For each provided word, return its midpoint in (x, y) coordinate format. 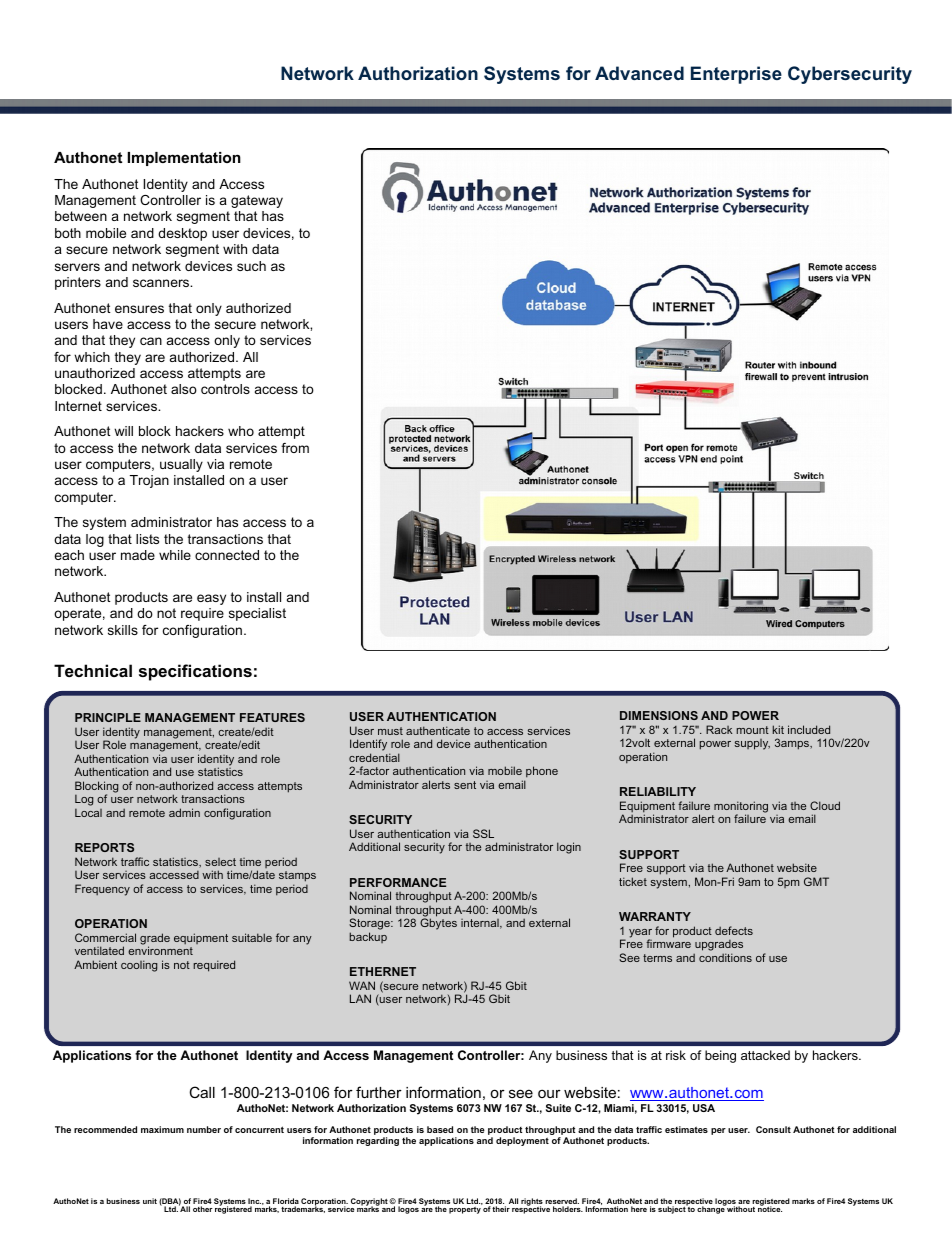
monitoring (741, 808)
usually (181, 465)
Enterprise (736, 75)
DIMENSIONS (659, 715)
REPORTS (104, 847)
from (295, 448)
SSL (483, 833)
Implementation (184, 159)
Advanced (639, 73)
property (465, 1210)
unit (150, 1201)
